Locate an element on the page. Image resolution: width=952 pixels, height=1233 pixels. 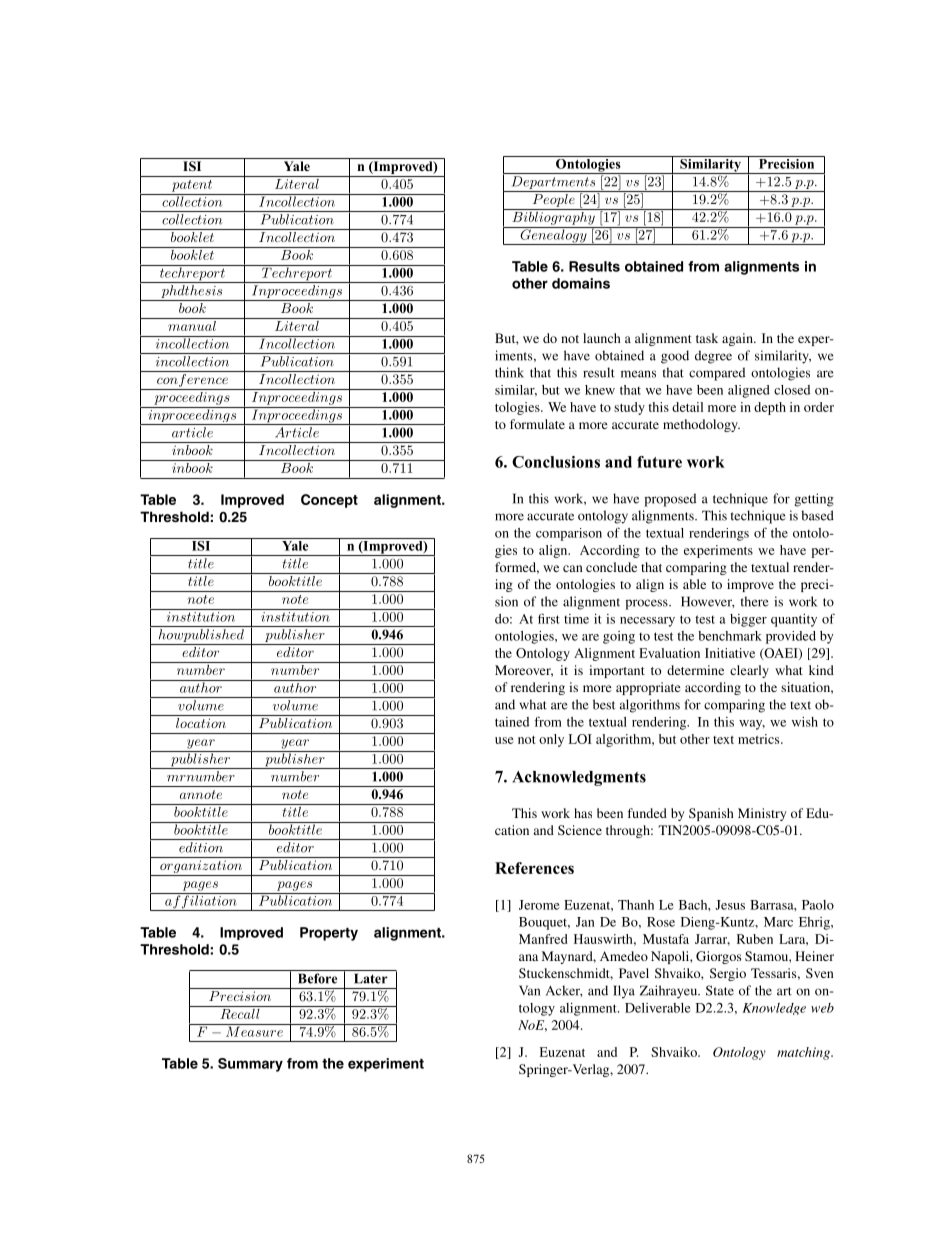
edition is located at coordinates (201, 847).
